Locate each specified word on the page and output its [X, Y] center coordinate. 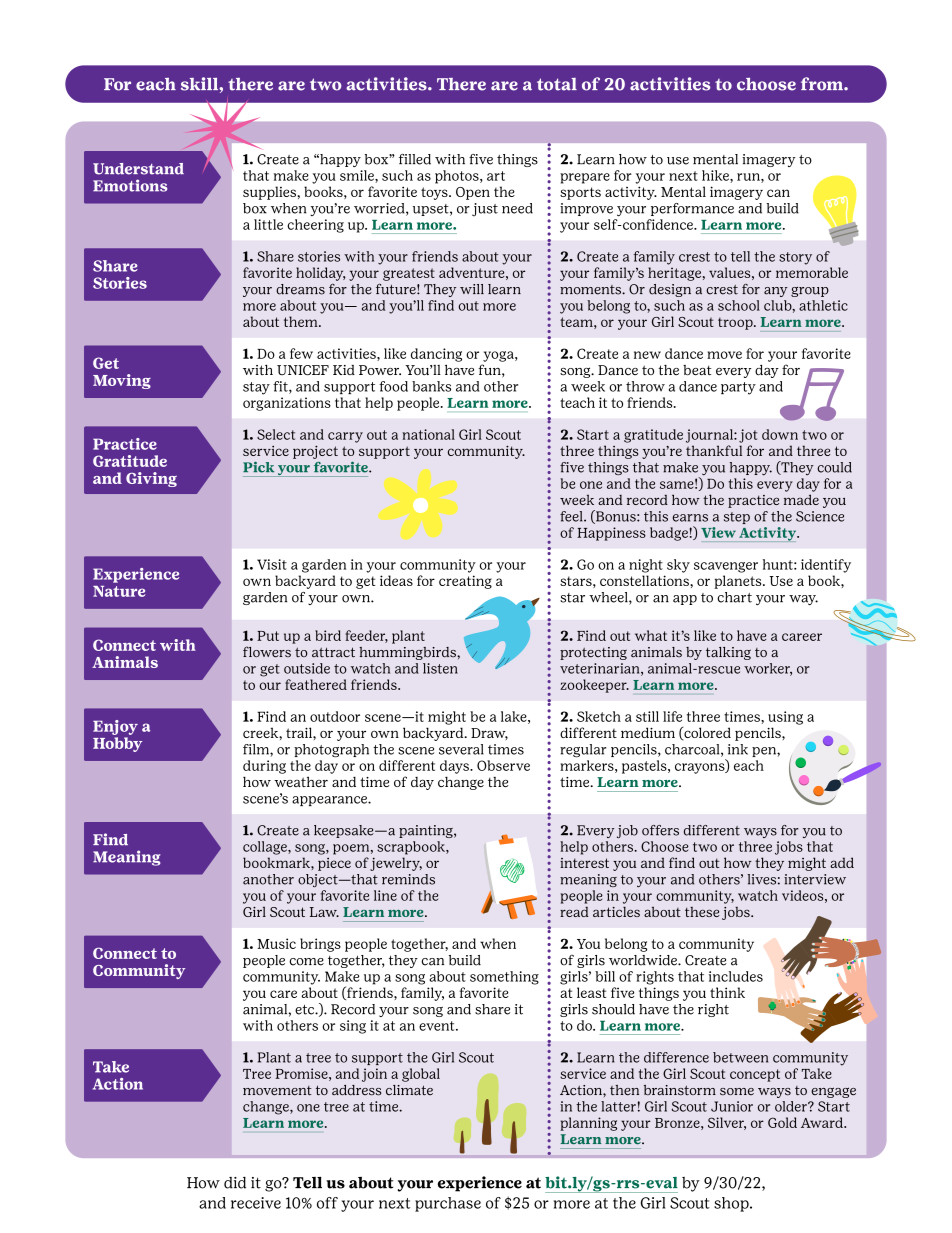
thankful [714, 450]
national [429, 434]
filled [415, 159]
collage [266, 848]
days [455, 767]
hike [716, 176]
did [235, 1183]
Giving [151, 479]
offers [660, 830]
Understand [138, 169]
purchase [448, 1204]
